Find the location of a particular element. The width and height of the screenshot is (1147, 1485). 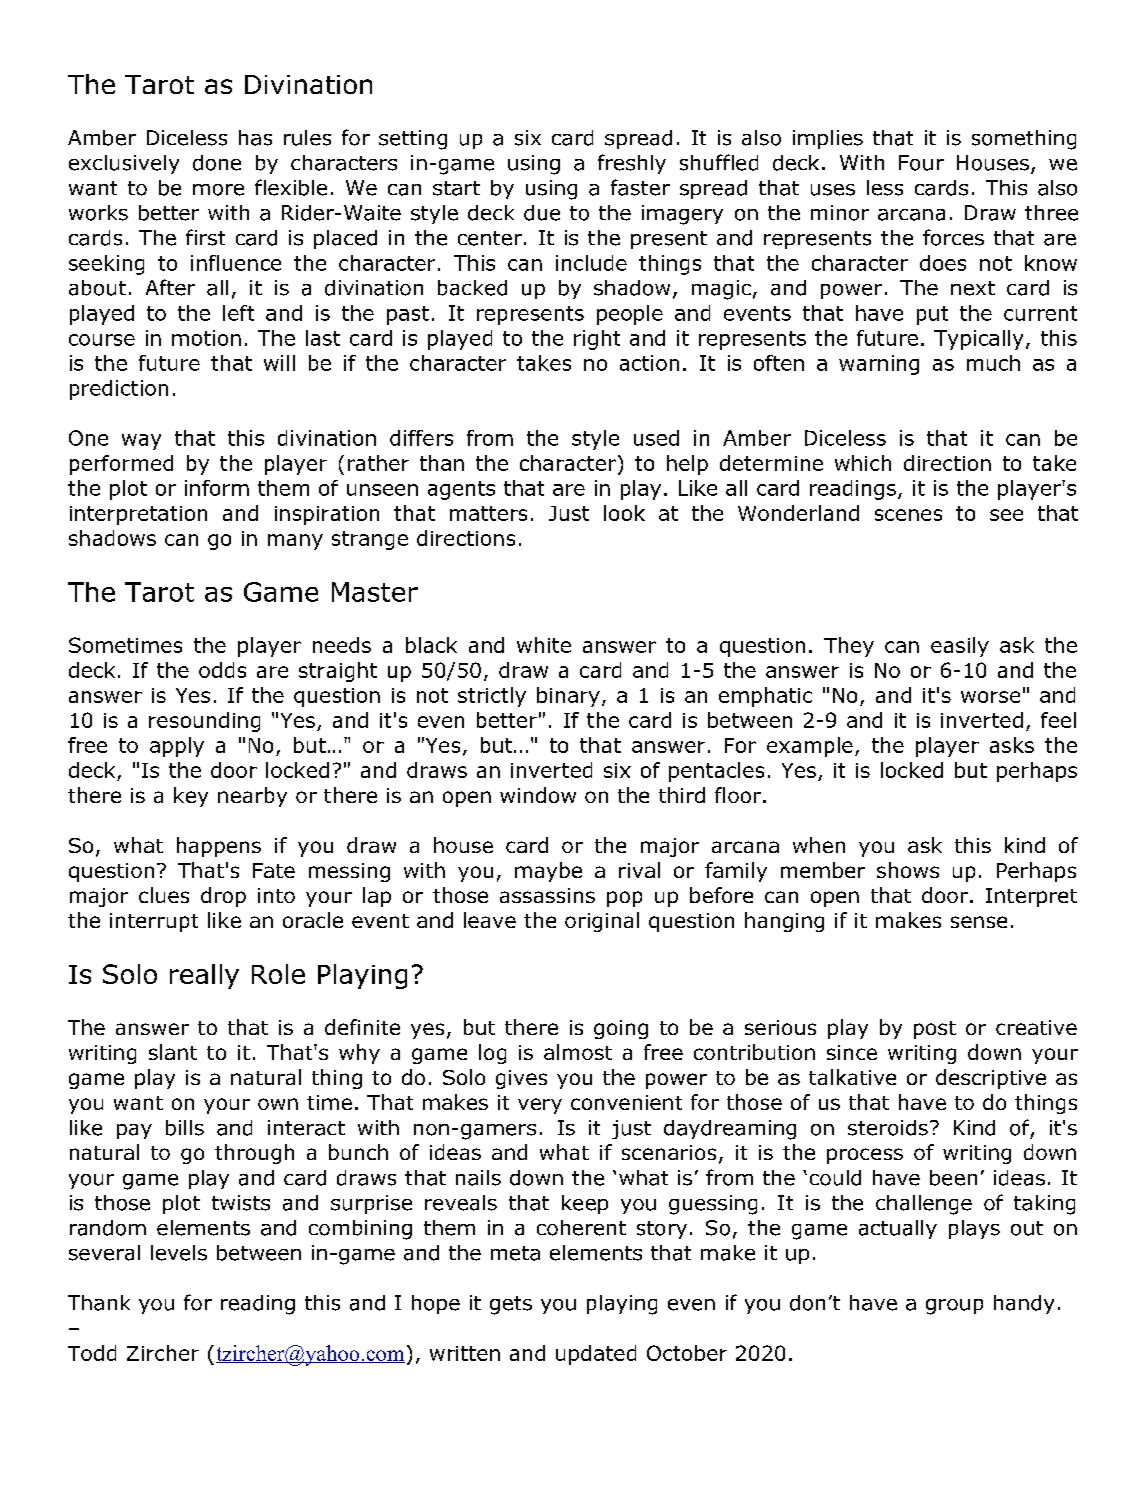

freshly is located at coordinates (632, 164).
